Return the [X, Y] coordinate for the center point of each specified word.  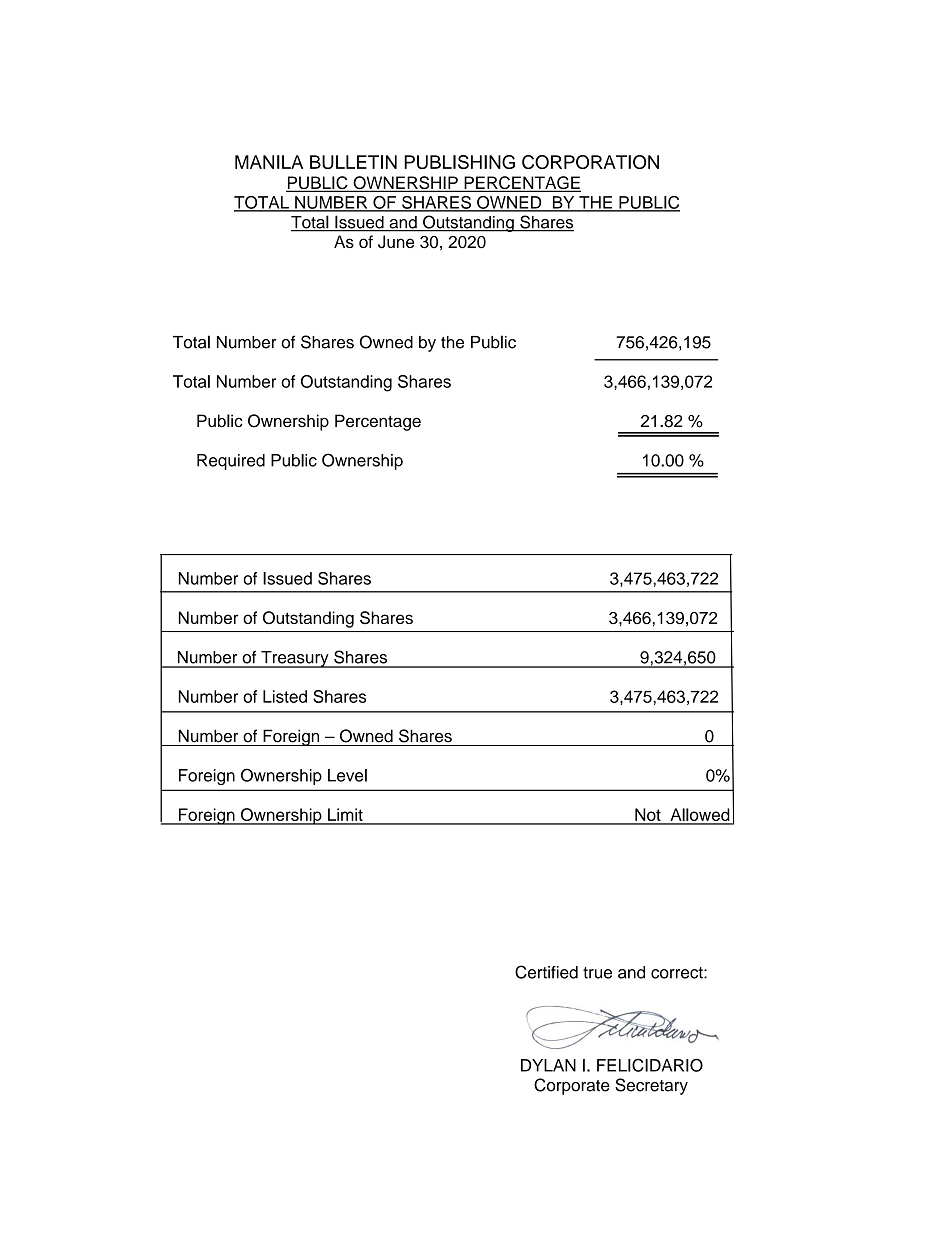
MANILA [269, 162]
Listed [285, 696]
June [396, 242]
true [597, 973]
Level [347, 775]
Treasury [295, 659]
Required [231, 462]
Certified [546, 972]
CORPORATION [590, 162]
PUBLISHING [459, 162]
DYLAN [548, 1065]
